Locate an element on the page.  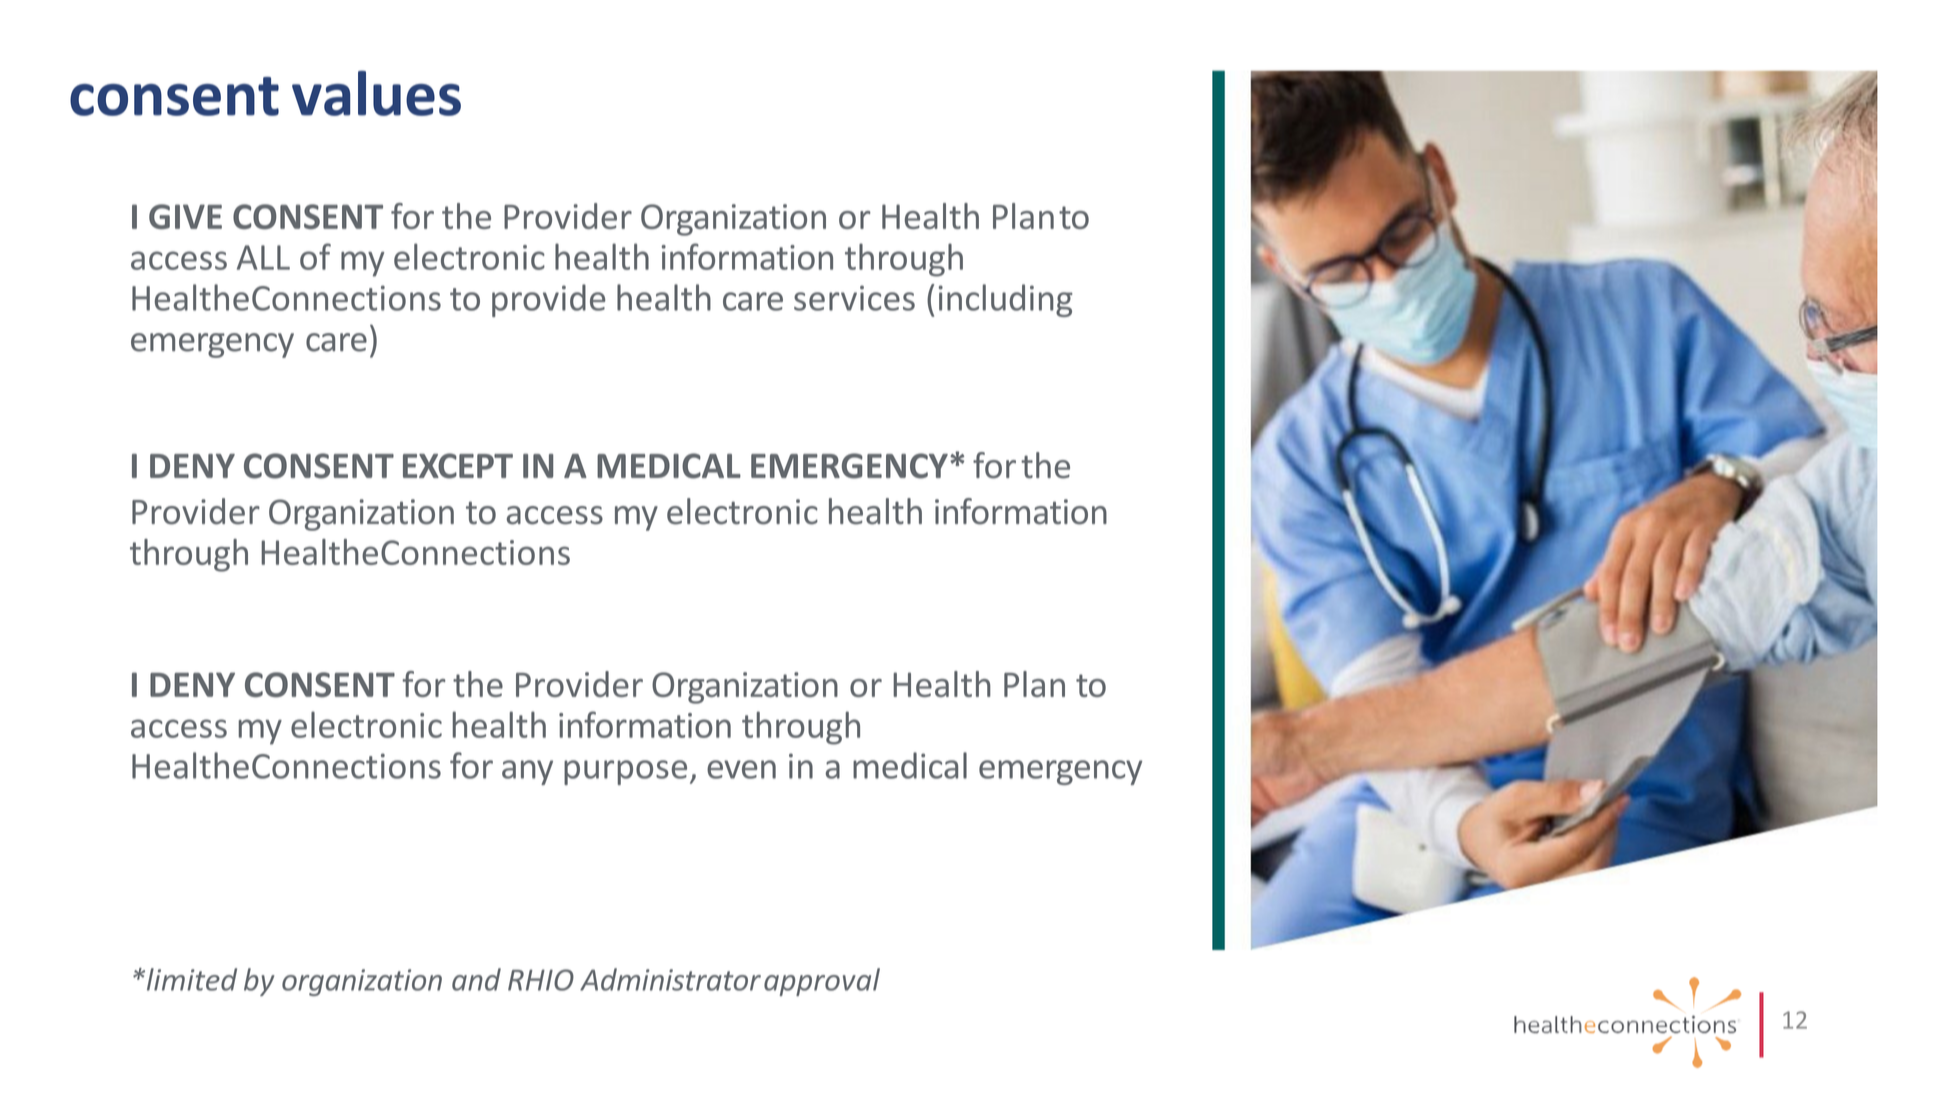
limited is located at coordinates (190, 979).
